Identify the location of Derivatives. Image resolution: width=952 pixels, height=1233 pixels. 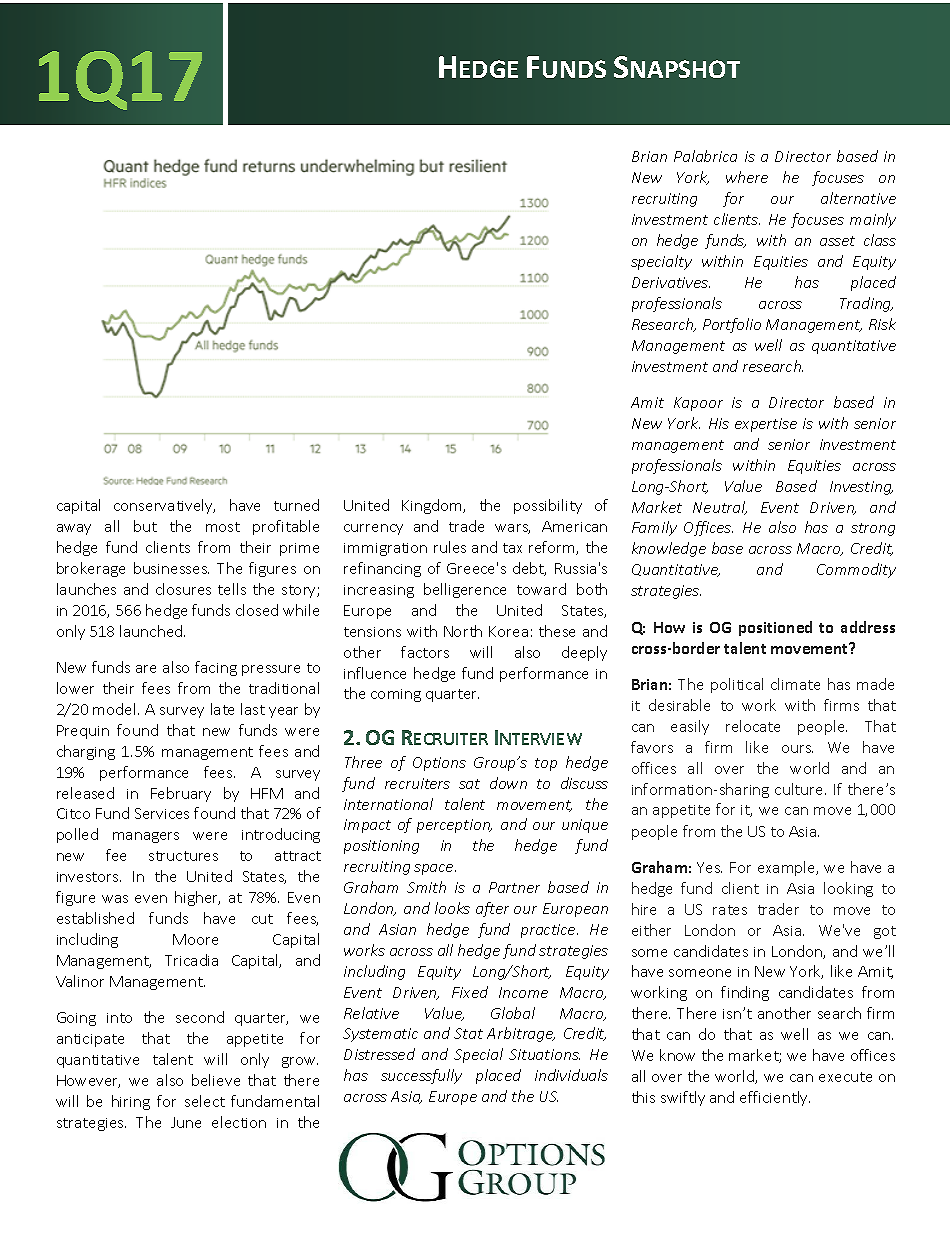
(671, 282).
